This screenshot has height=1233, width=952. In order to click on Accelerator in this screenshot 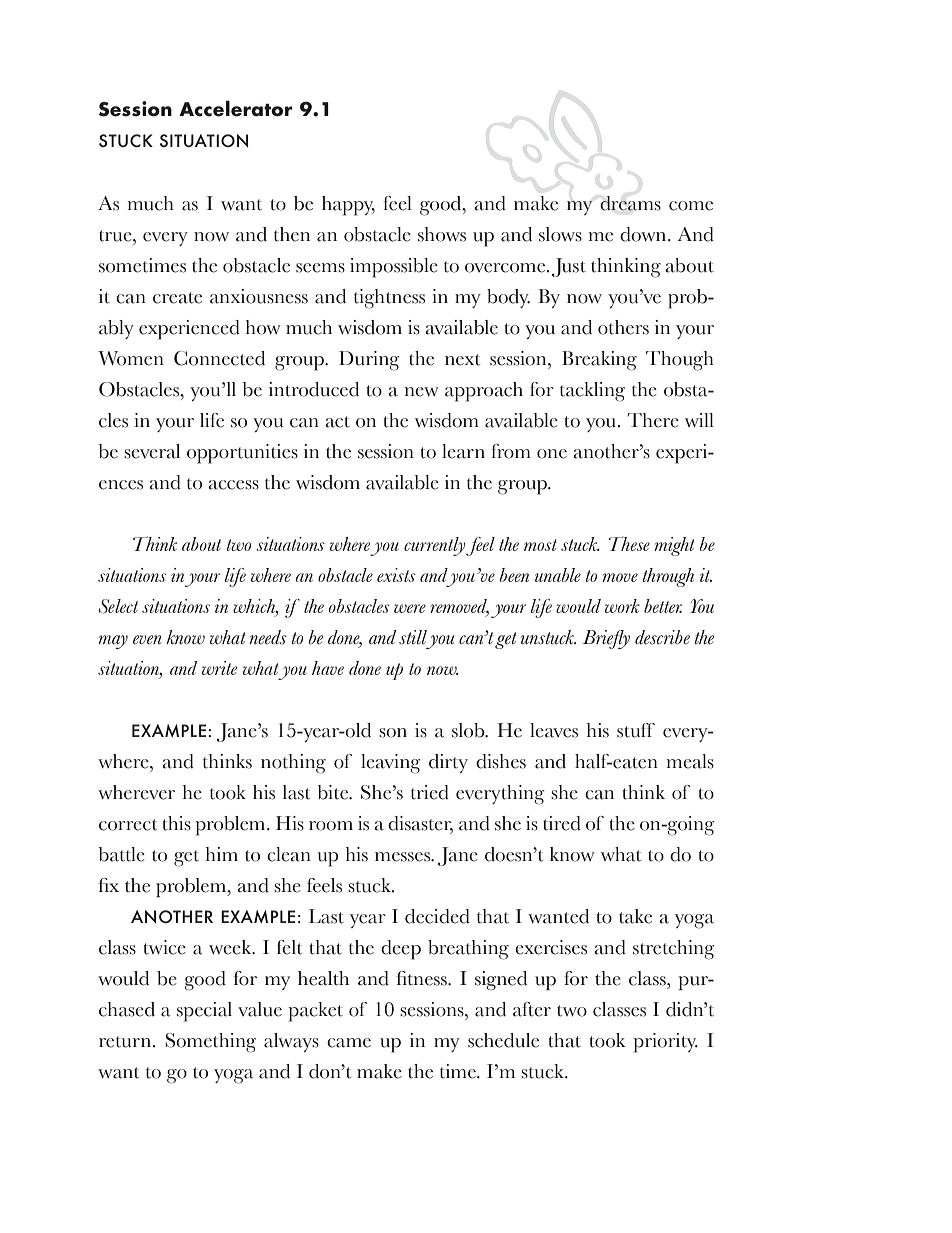, I will do `click(236, 109)`.
